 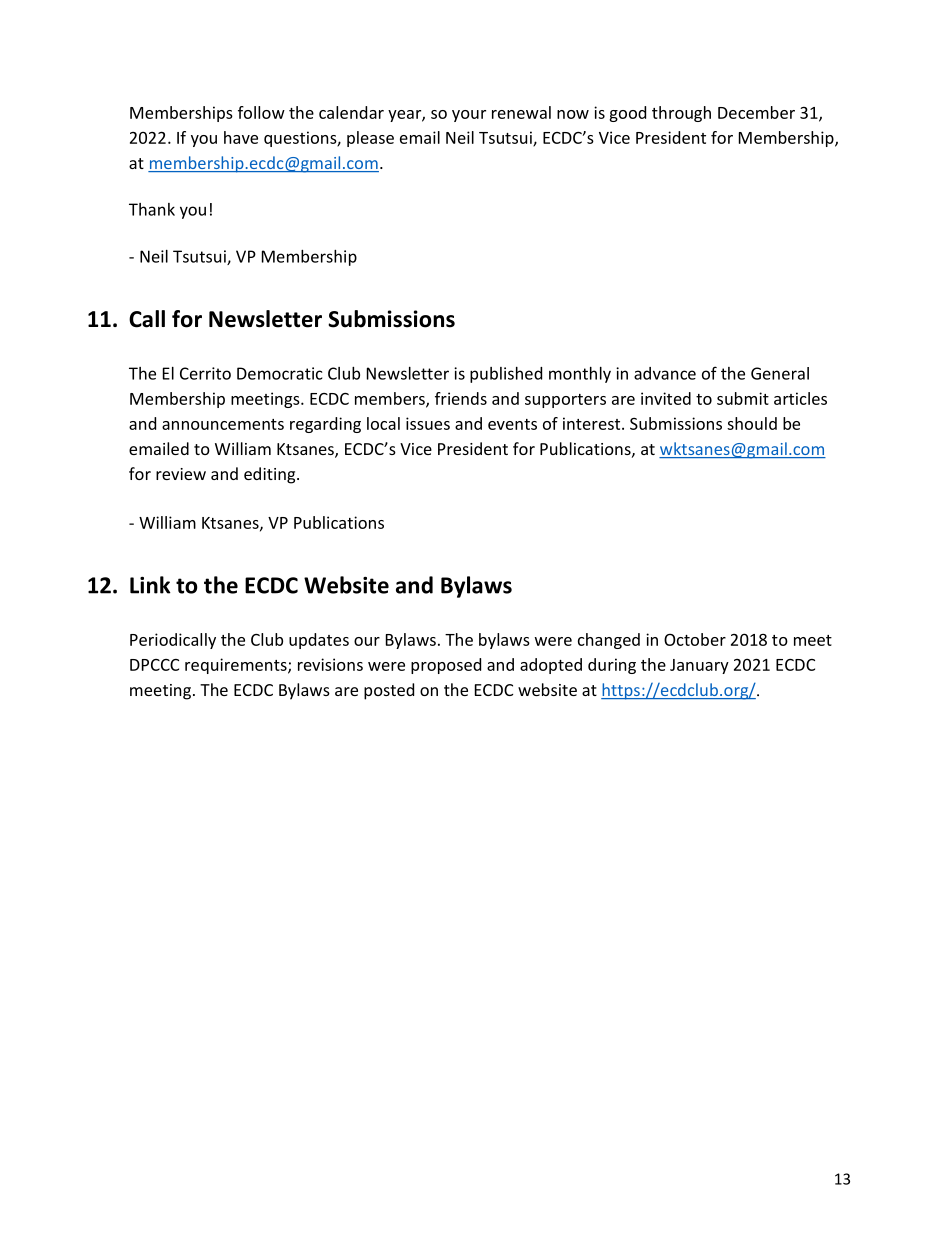 What do you see at coordinates (241, 137) in the screenshot?
I see `have` at bounding box center [241, 137].
